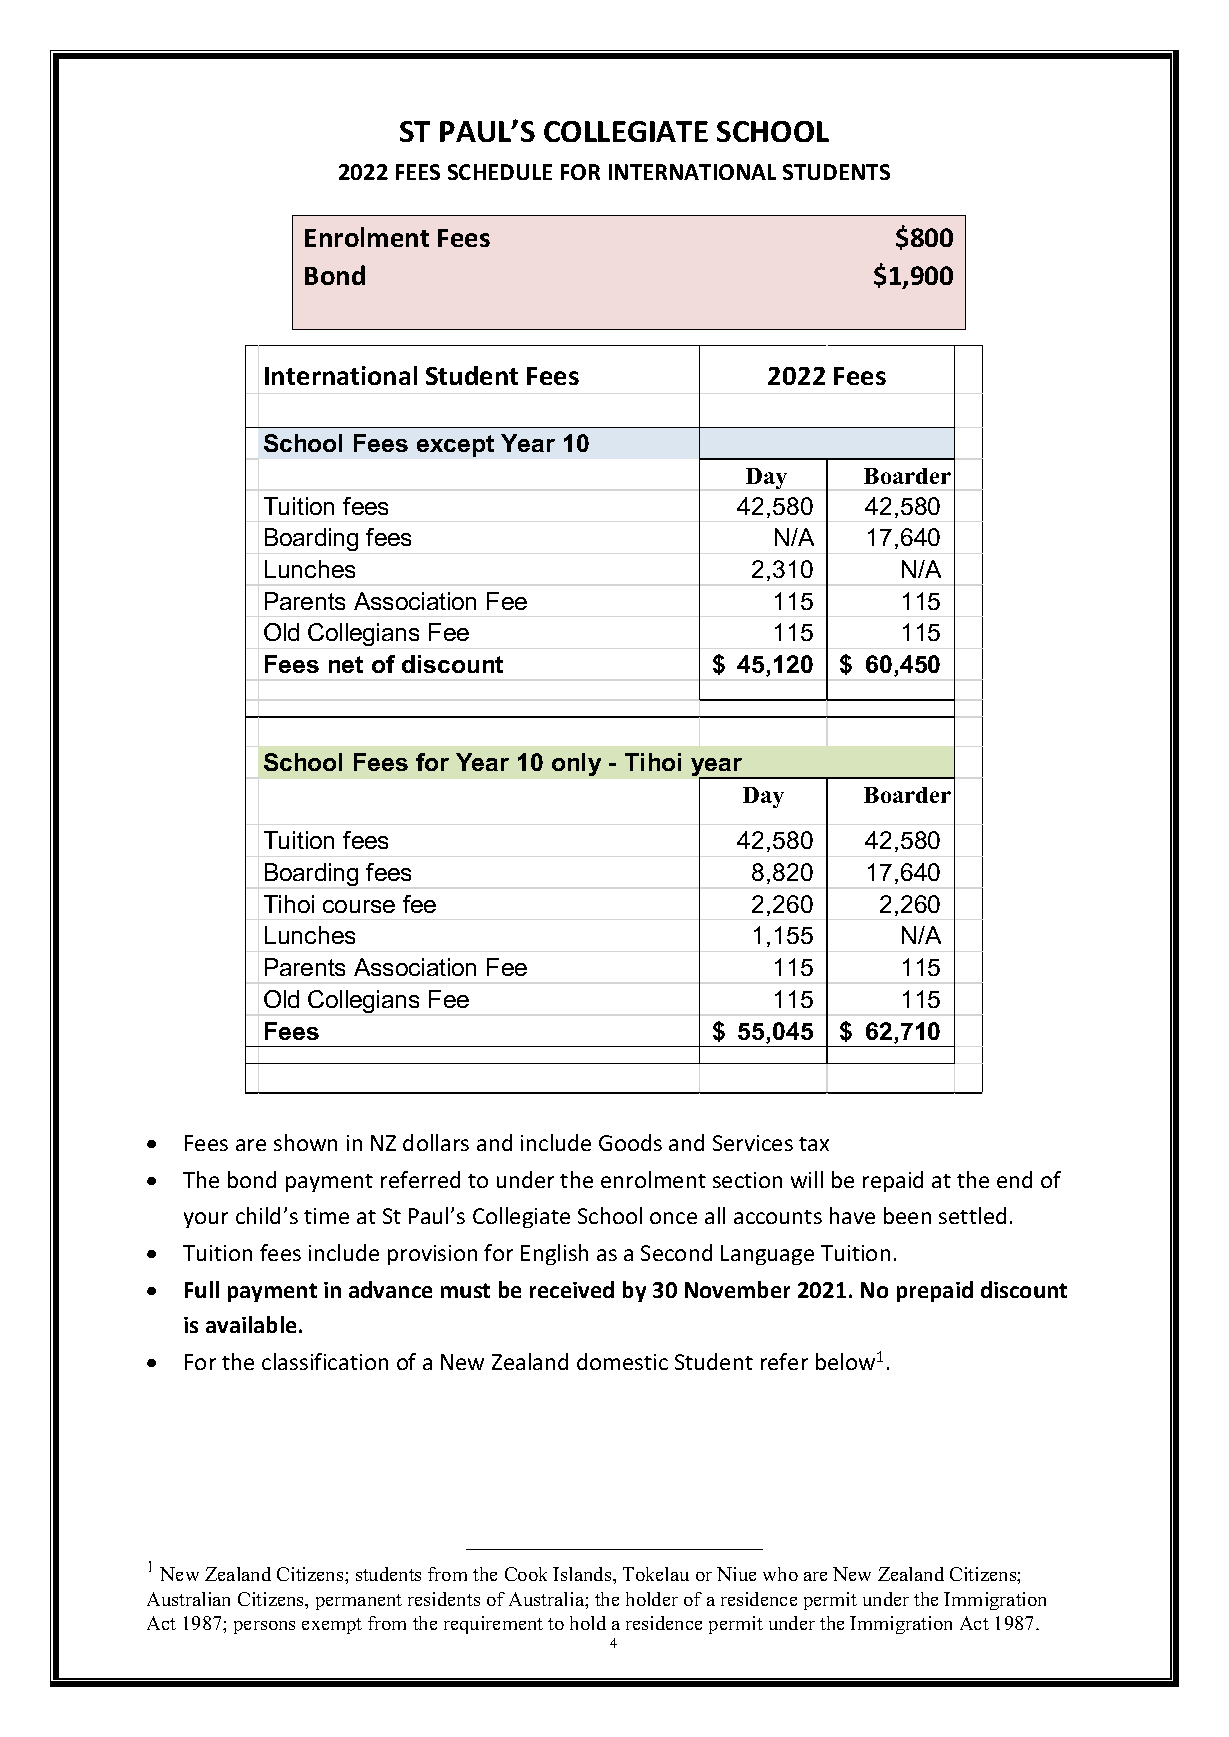  Describe the element at coordinates (814, 1144) in the image. I see `tax` at that location.
